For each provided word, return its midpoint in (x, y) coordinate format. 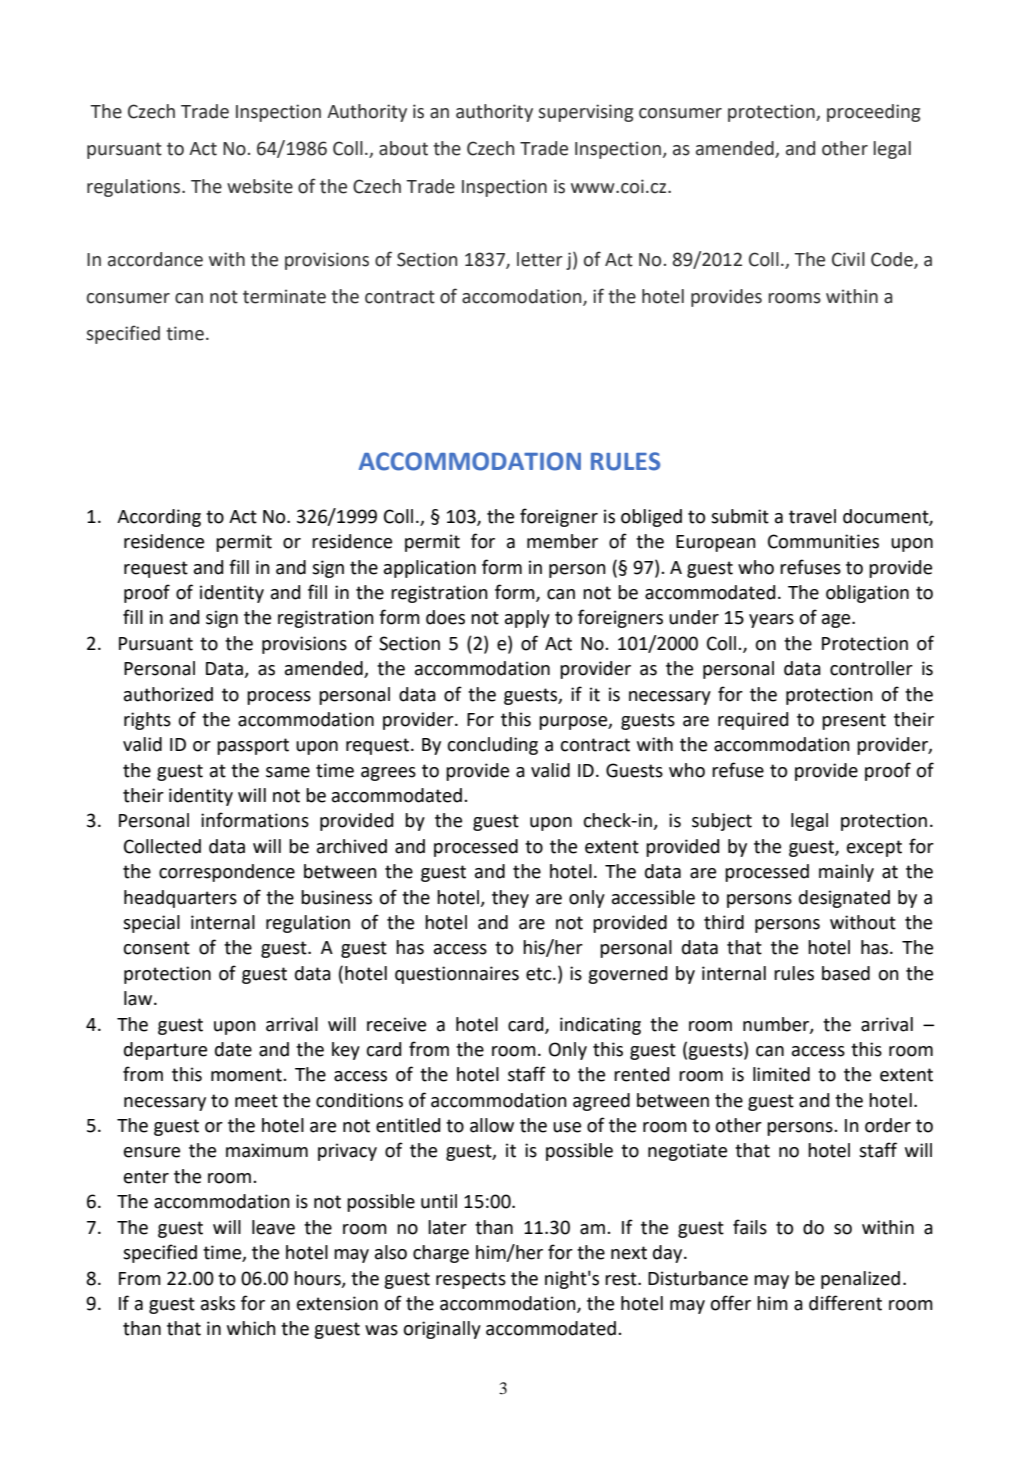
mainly (846, 873)
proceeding (873, 113)
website (260, 186)
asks (218, 1303)
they (510, 899)
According (159, 518)
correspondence (227, 873)
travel (812, 516)
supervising (585, 113)
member (562, 541)
